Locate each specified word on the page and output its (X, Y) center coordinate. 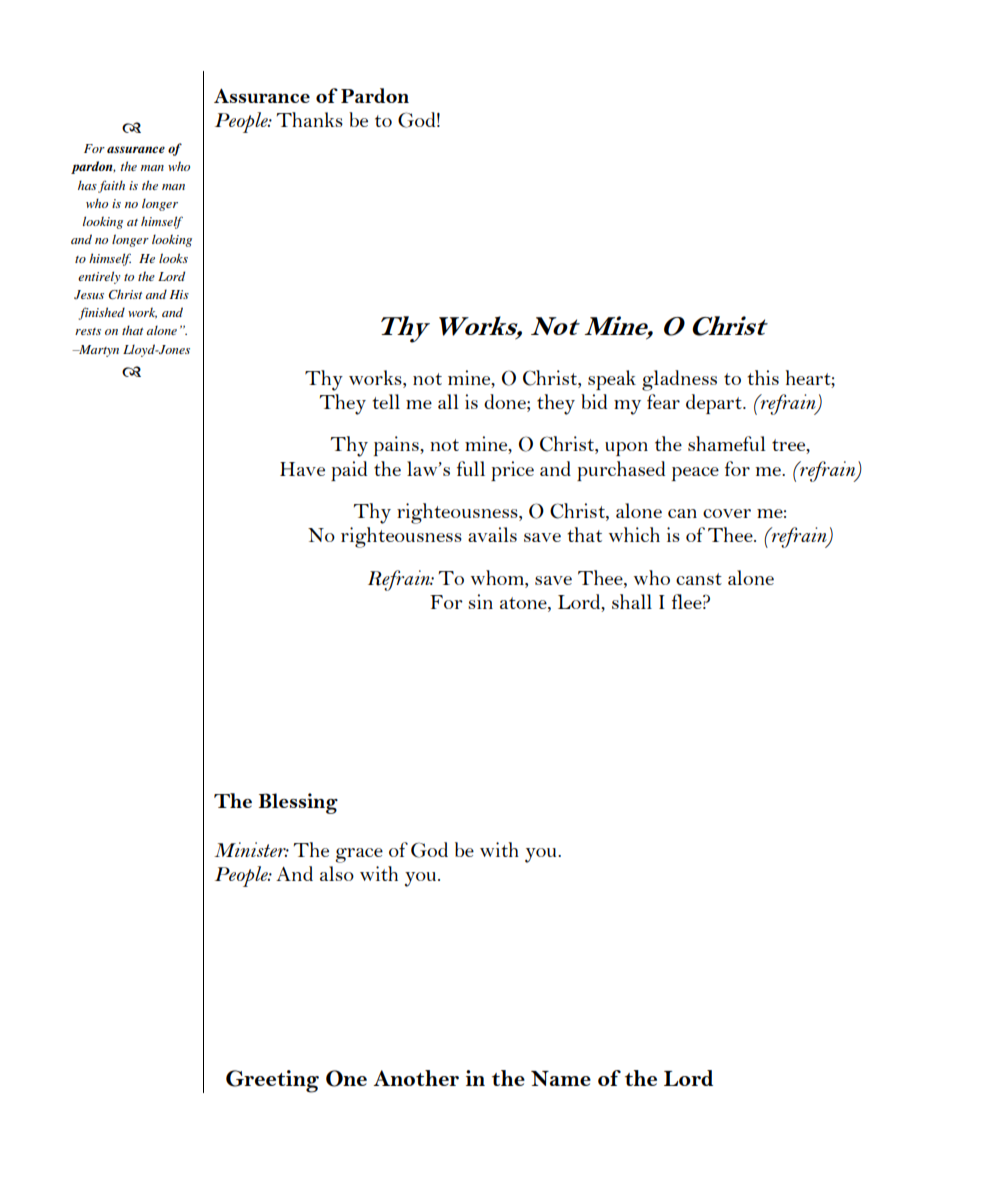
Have (302, 469)
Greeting (272, 1081)
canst (699, 579)
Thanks (309, 119)
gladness (679, 380)
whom (498, 577)
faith (111, 186)
